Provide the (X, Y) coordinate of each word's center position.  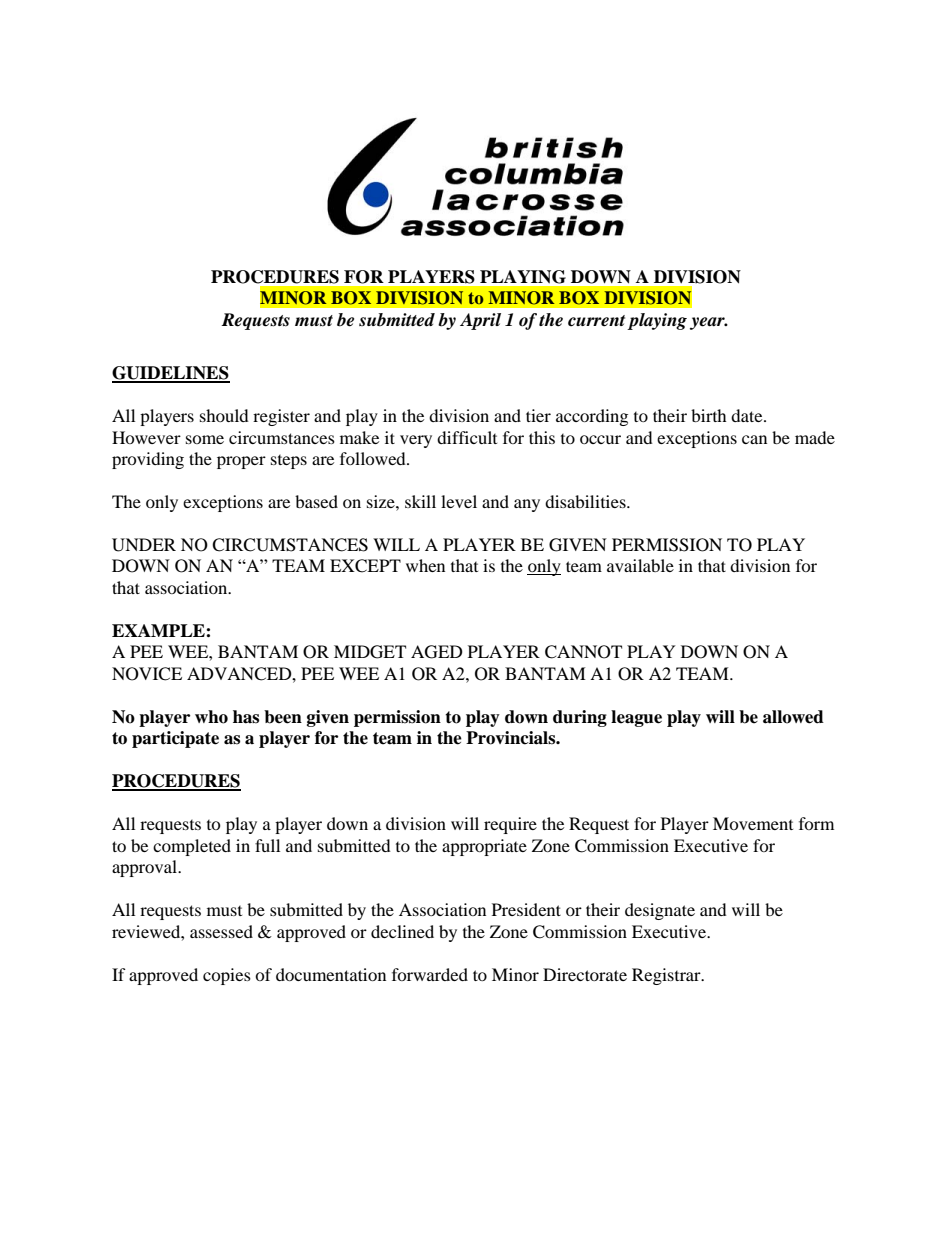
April (480, 321)
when (425, 565)
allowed (793, 717)
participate (175, 739)
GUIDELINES (171, 374)
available (640, 565)
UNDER (144, 545)
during (580, 718)
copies (227, 976)
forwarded (430, 974)
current (596, 321)
